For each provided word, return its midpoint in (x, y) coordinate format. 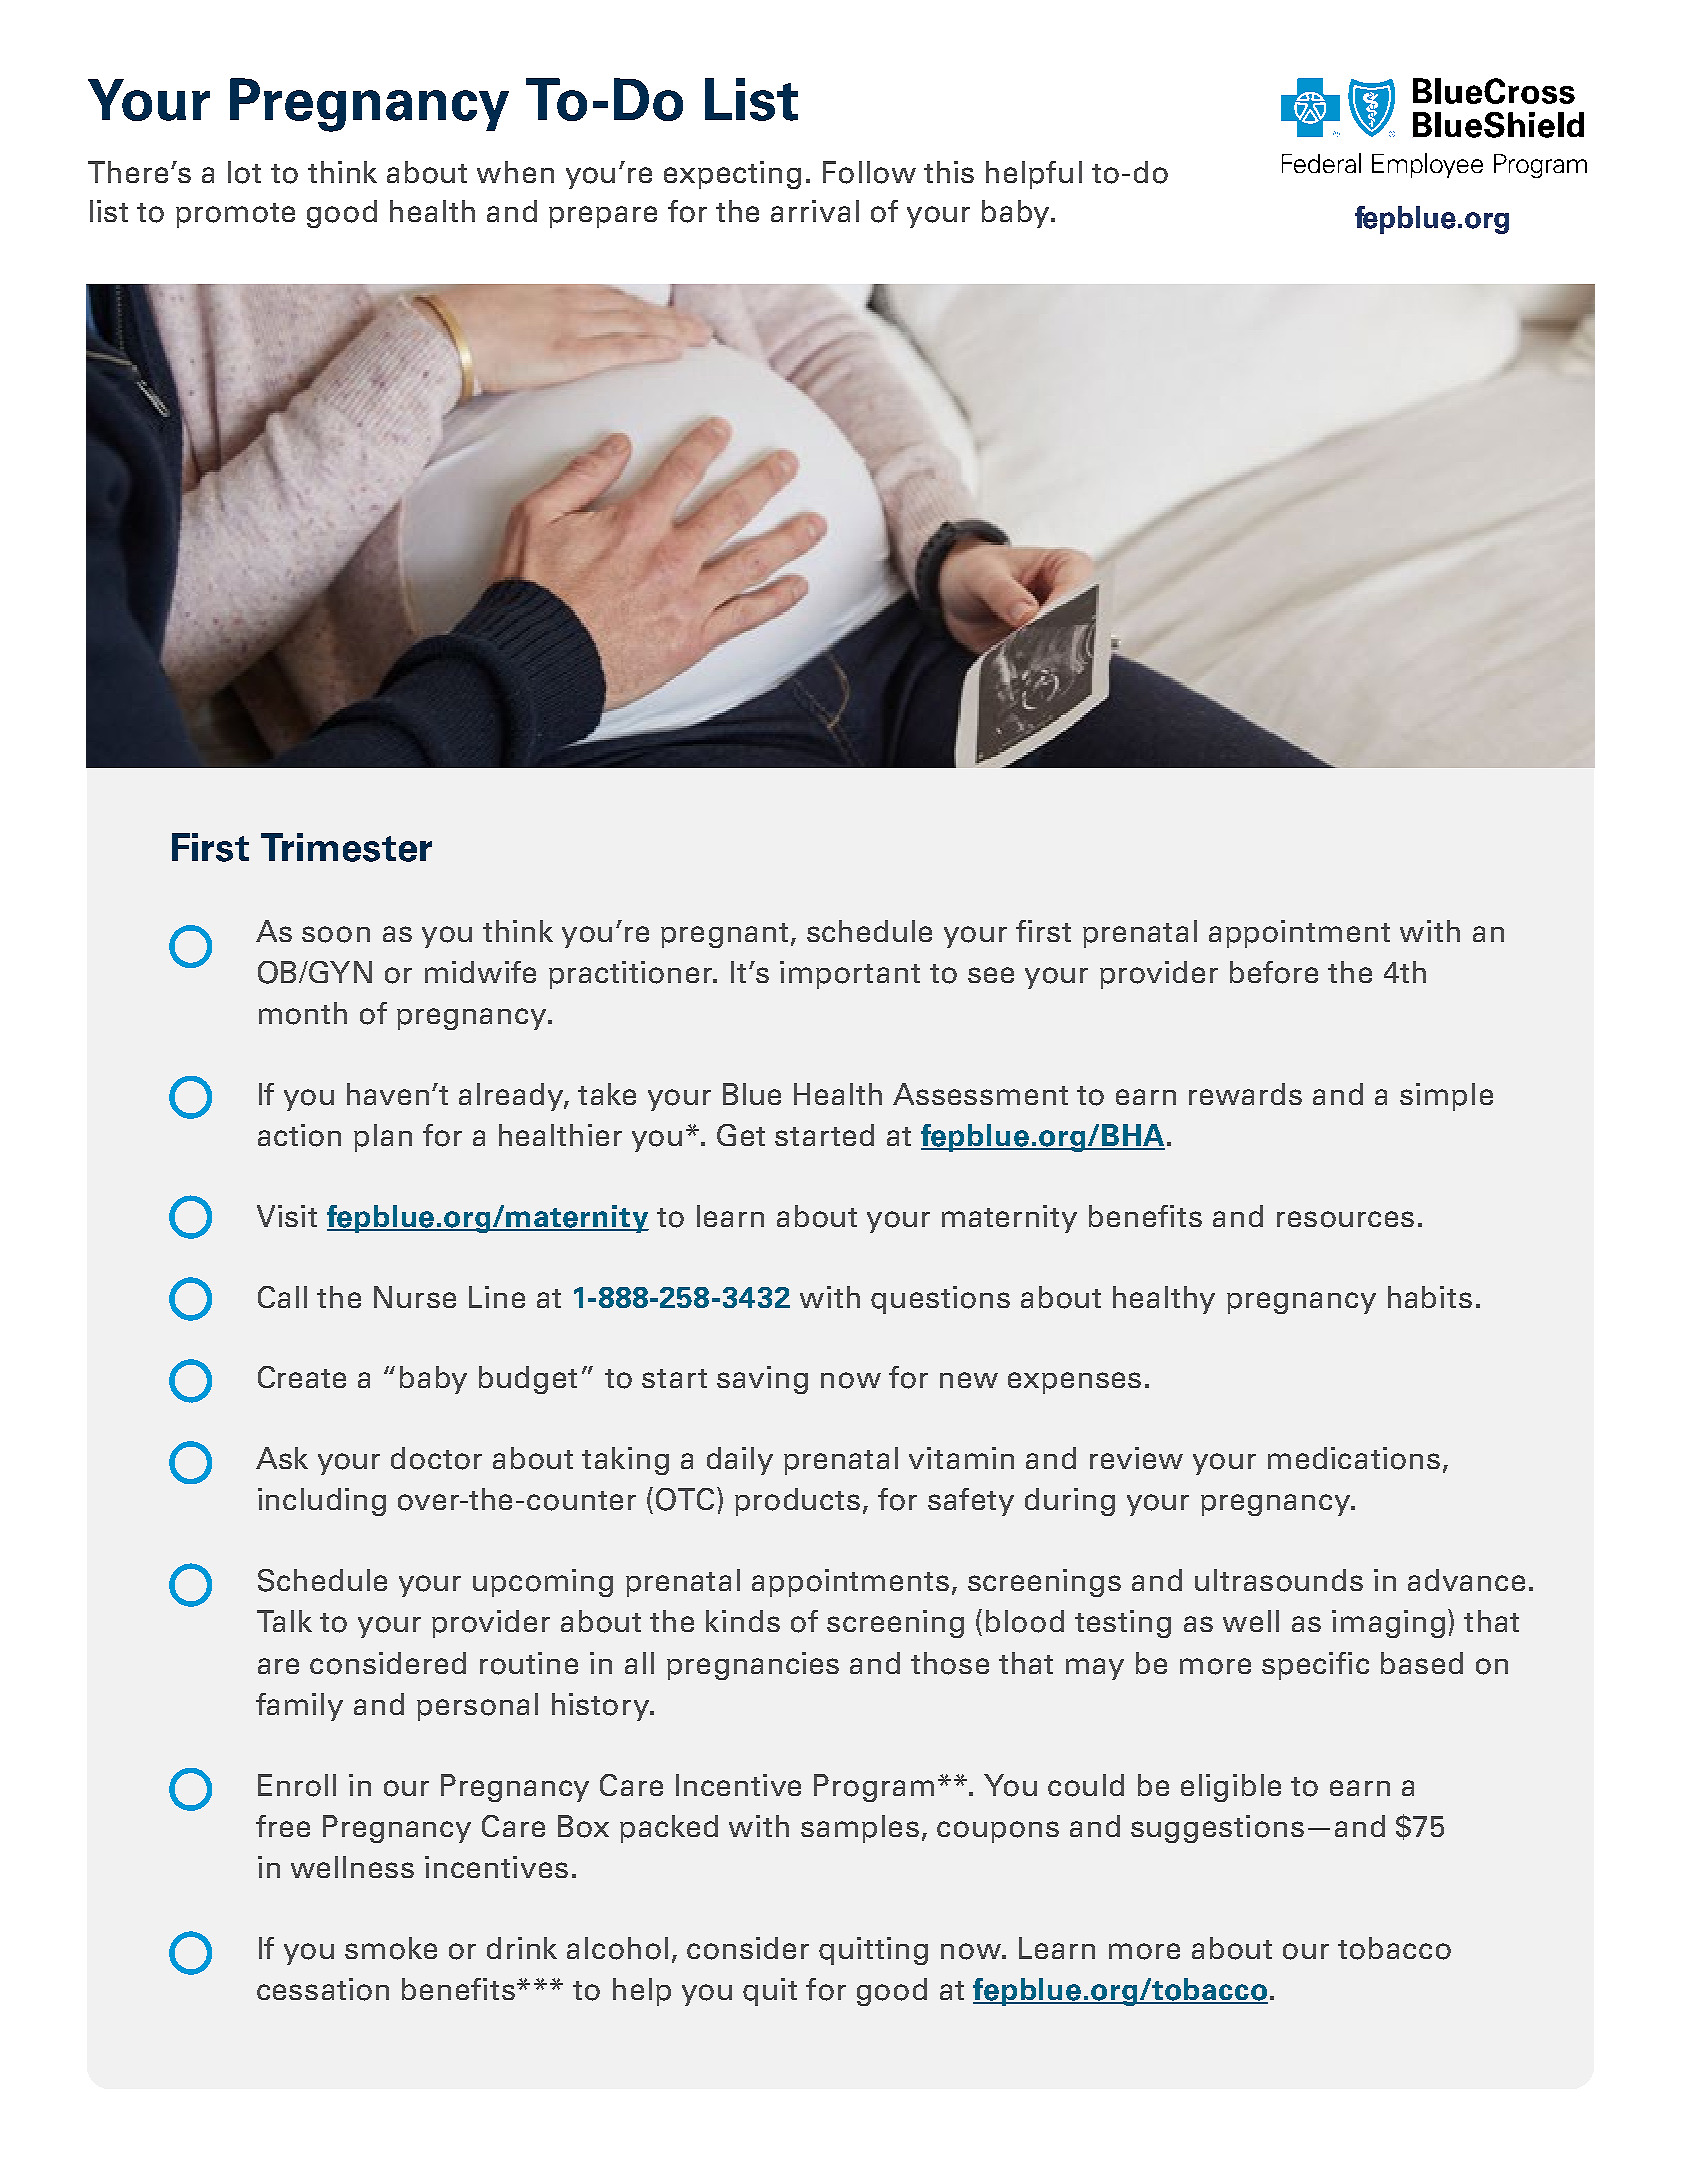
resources (1345, 1219)
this (949, 172)
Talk (284, 1621)
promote (235, 215)
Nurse (415, 1297)
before (1274, 972)
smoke (391, 1948)
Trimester (346, 847)
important (850, 975)
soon (336, 934)
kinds (743, 1621)
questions (940, 1300)
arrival (815, 211)
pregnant (724, 935)
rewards (1245, 1094)
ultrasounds (1279, 1580)
